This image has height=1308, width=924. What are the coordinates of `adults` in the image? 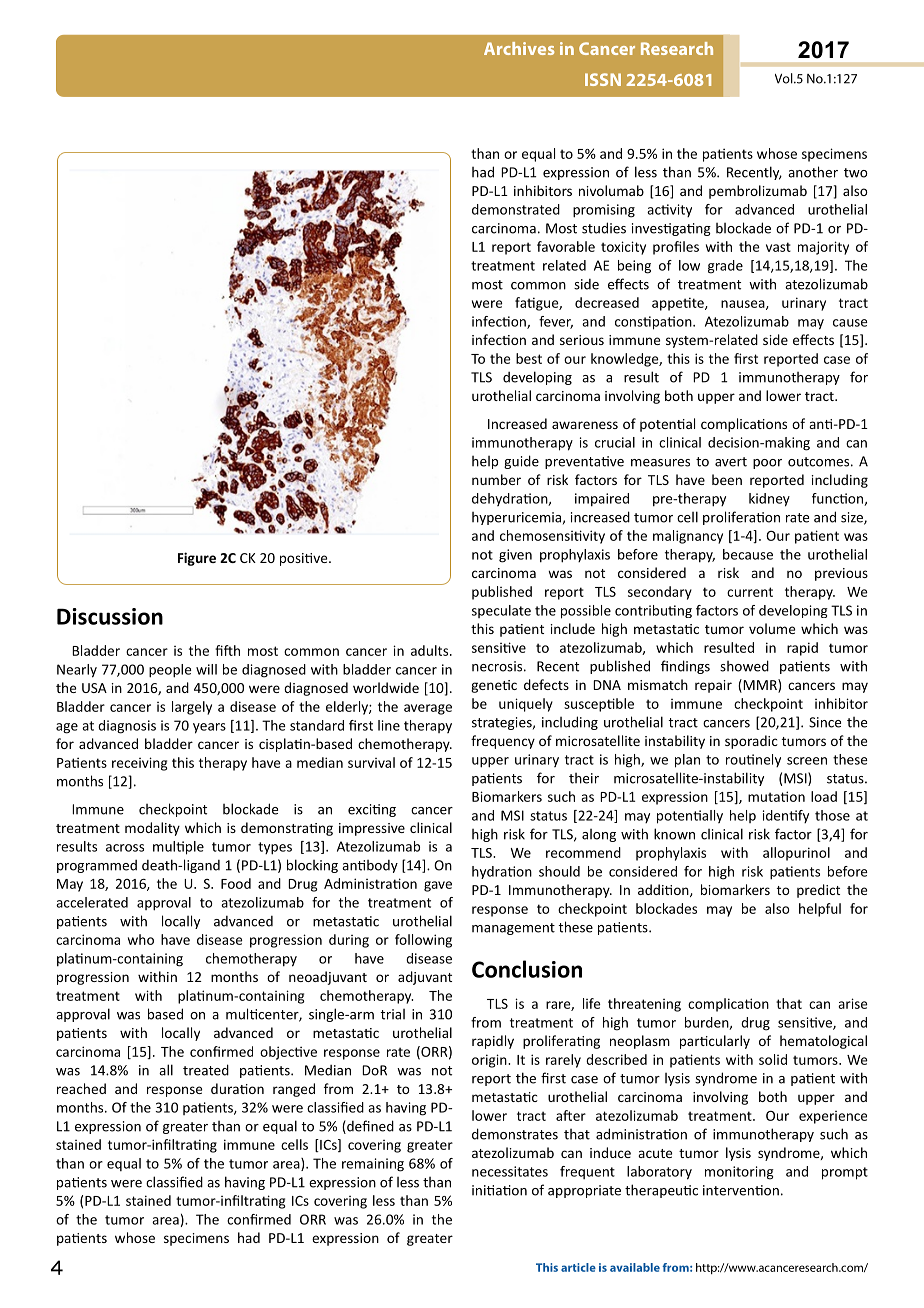 It's located at (431, 650).
